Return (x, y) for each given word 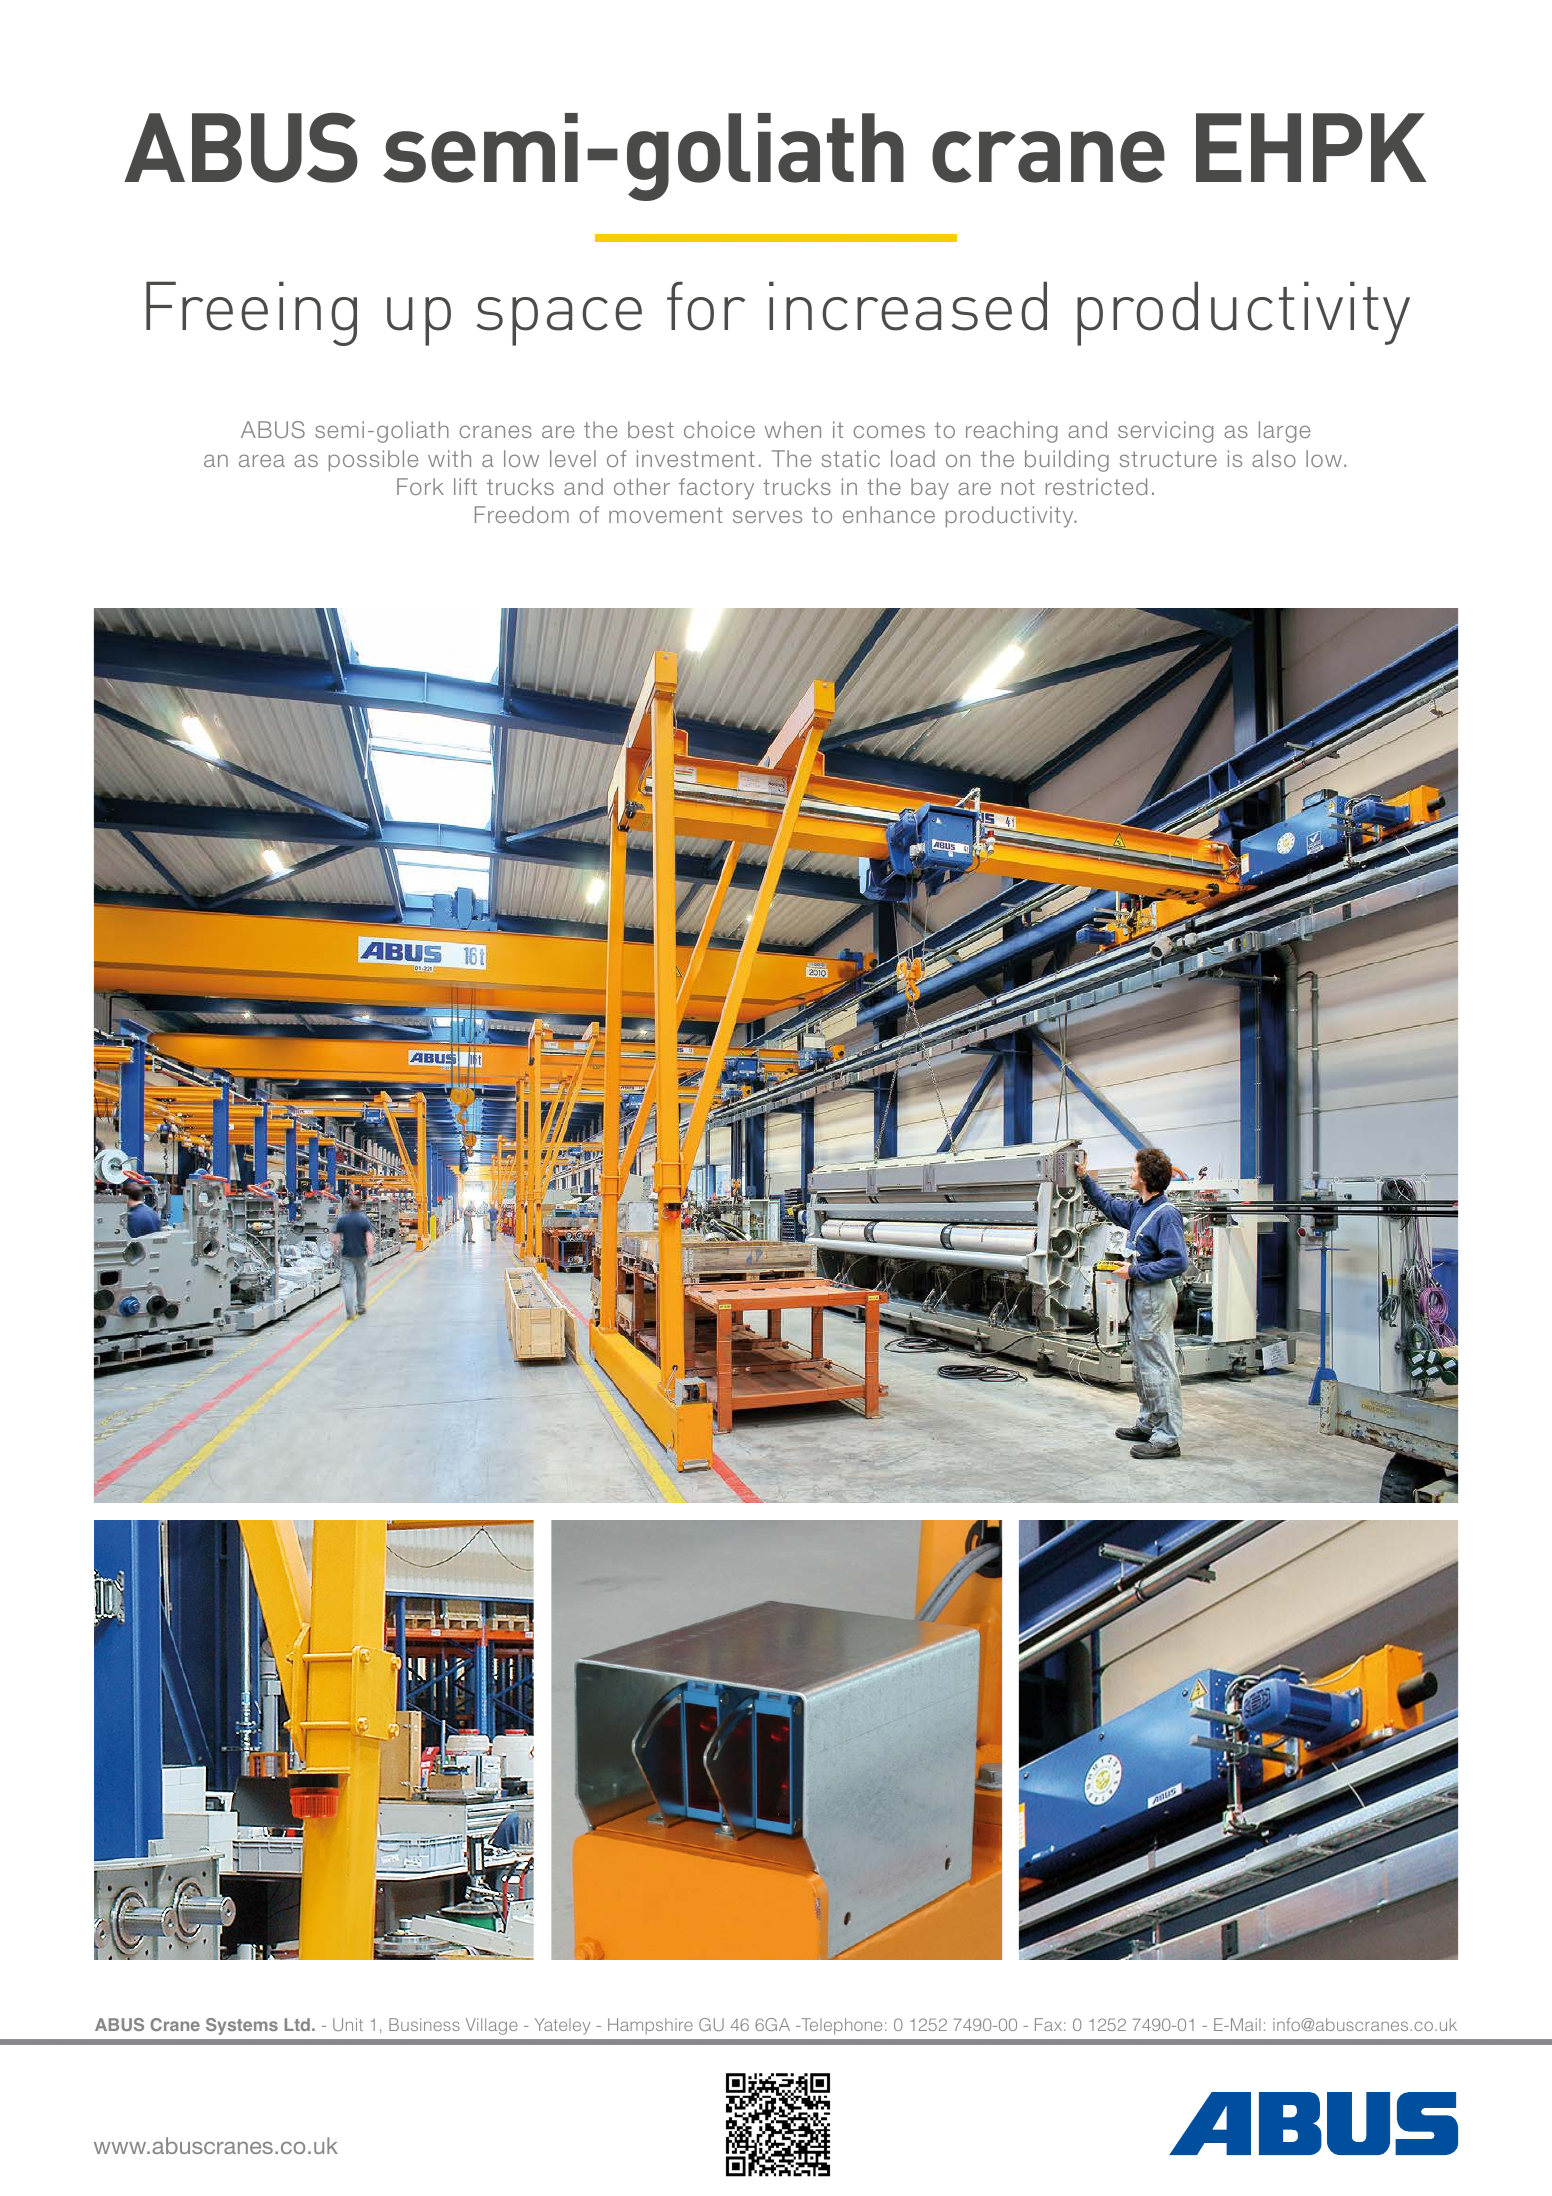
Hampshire (650, 2026)
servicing (1165, 432)
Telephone (840, 2026)
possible (373, 461)
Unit (348, 2024)
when (793, 429)
